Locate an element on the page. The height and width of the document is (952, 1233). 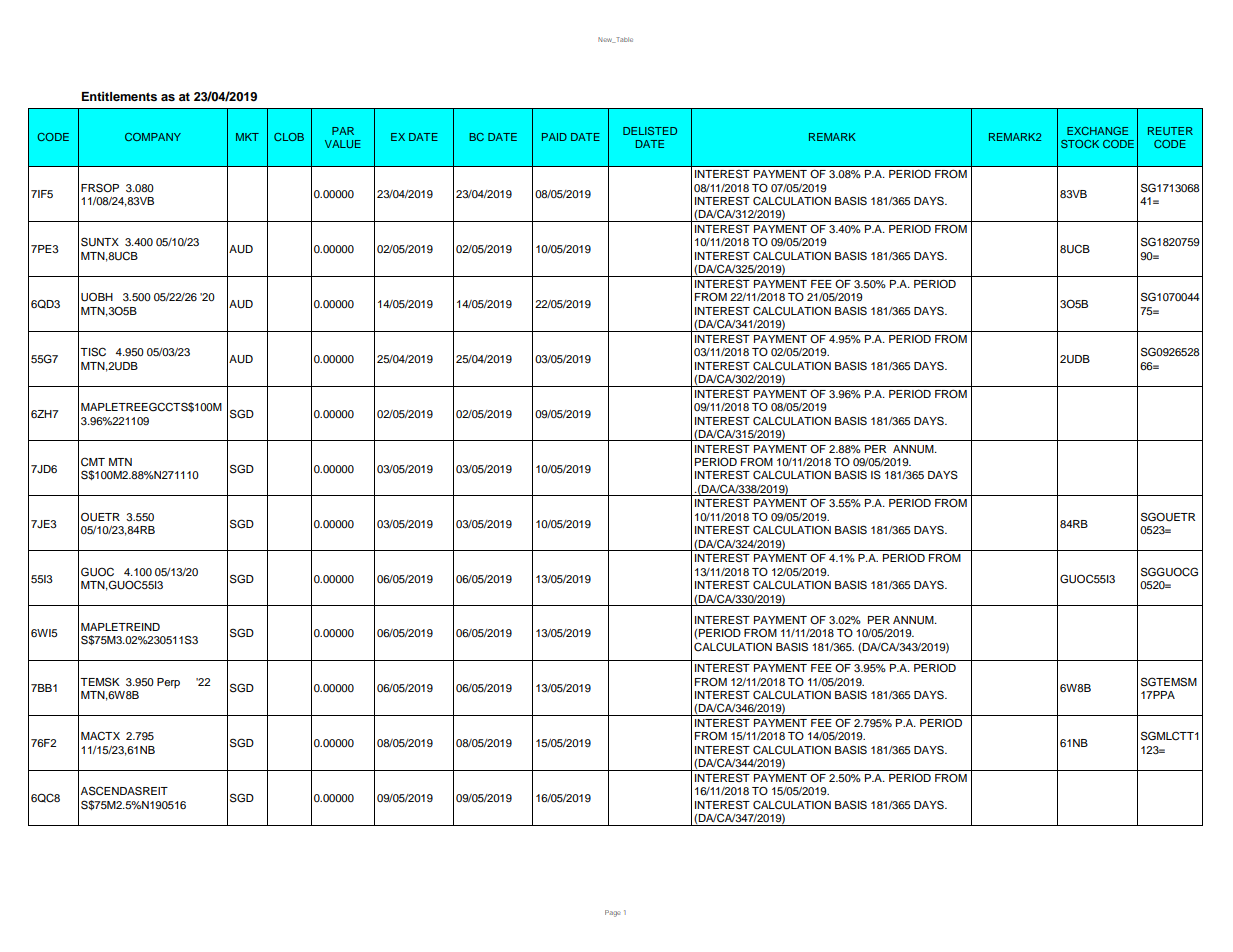
VALUE is located at coordinates (343, 144).
